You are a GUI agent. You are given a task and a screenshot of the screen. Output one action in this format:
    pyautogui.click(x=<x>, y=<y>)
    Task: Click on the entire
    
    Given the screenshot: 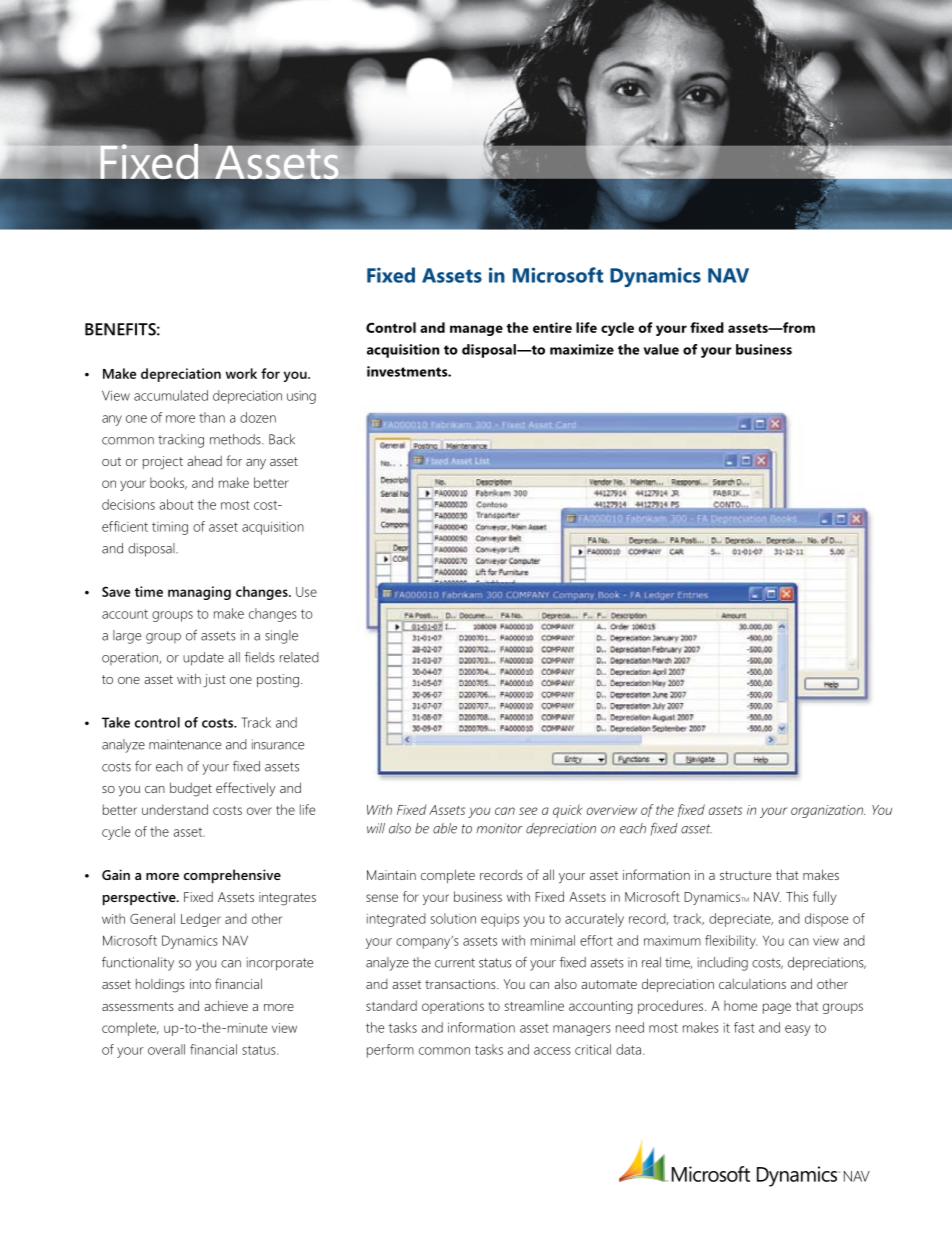 What is the action you would take?
    pyautogui.click(x=552, y=327)
